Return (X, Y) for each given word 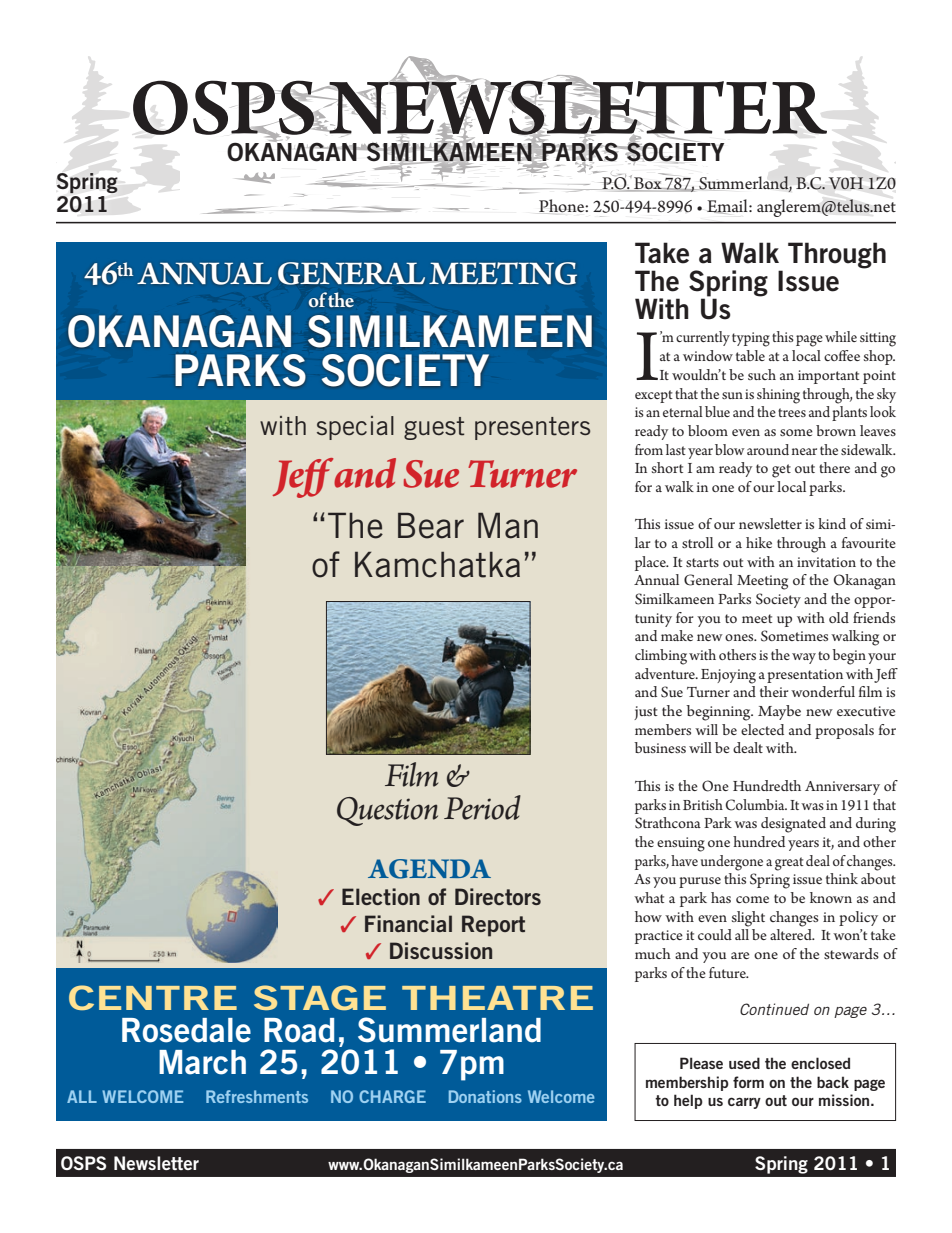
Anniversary (842, 788)
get (781, 471)
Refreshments (257, 1096)
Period (482, 807)
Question (387, 811)
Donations (485, 1096)
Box (648, 184)
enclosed (820, 1063)
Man (508, 525)
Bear (431, 525)
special (355, 428)
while (841, 336)
